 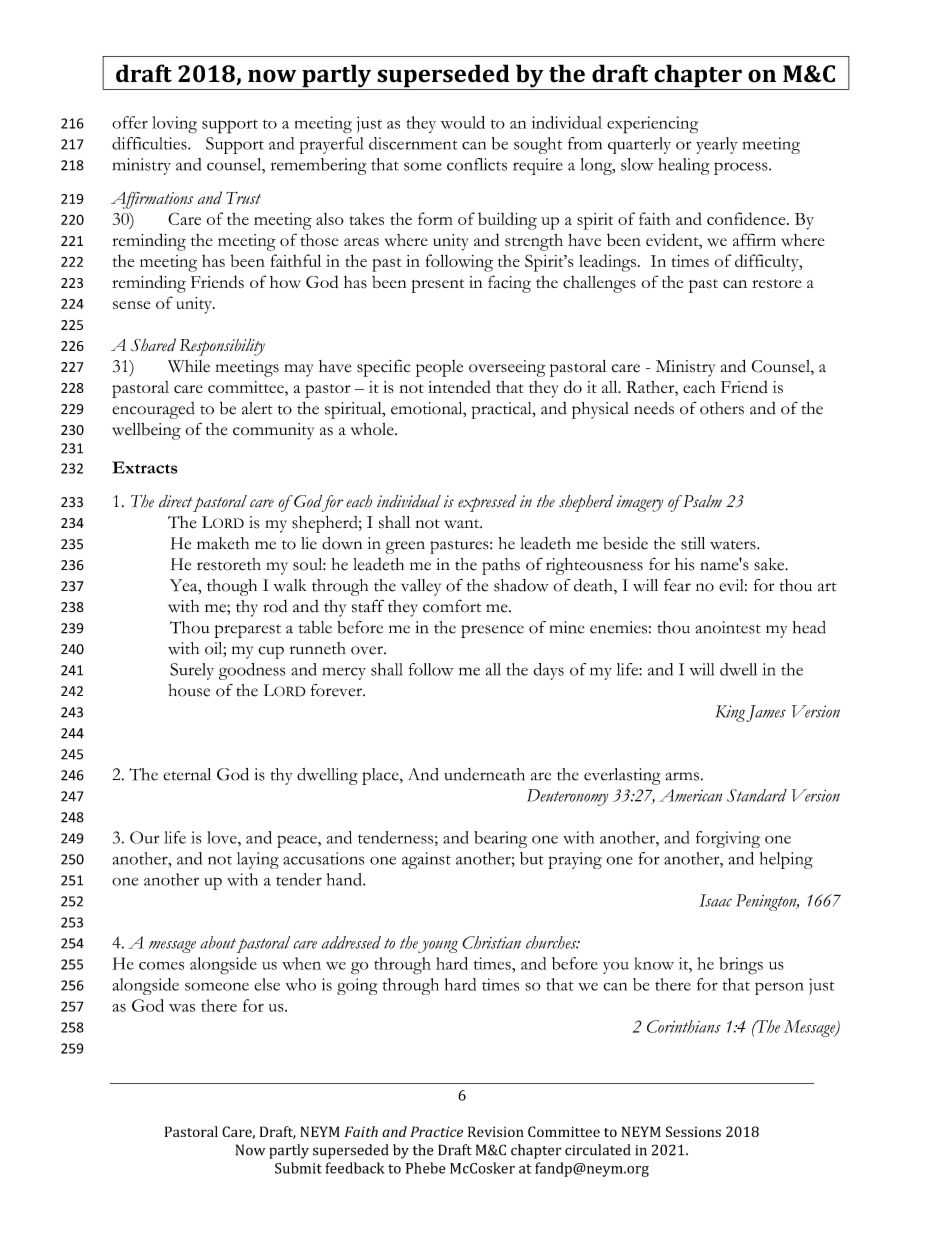 I want to click on yearly, so click(x=717, y=145).
